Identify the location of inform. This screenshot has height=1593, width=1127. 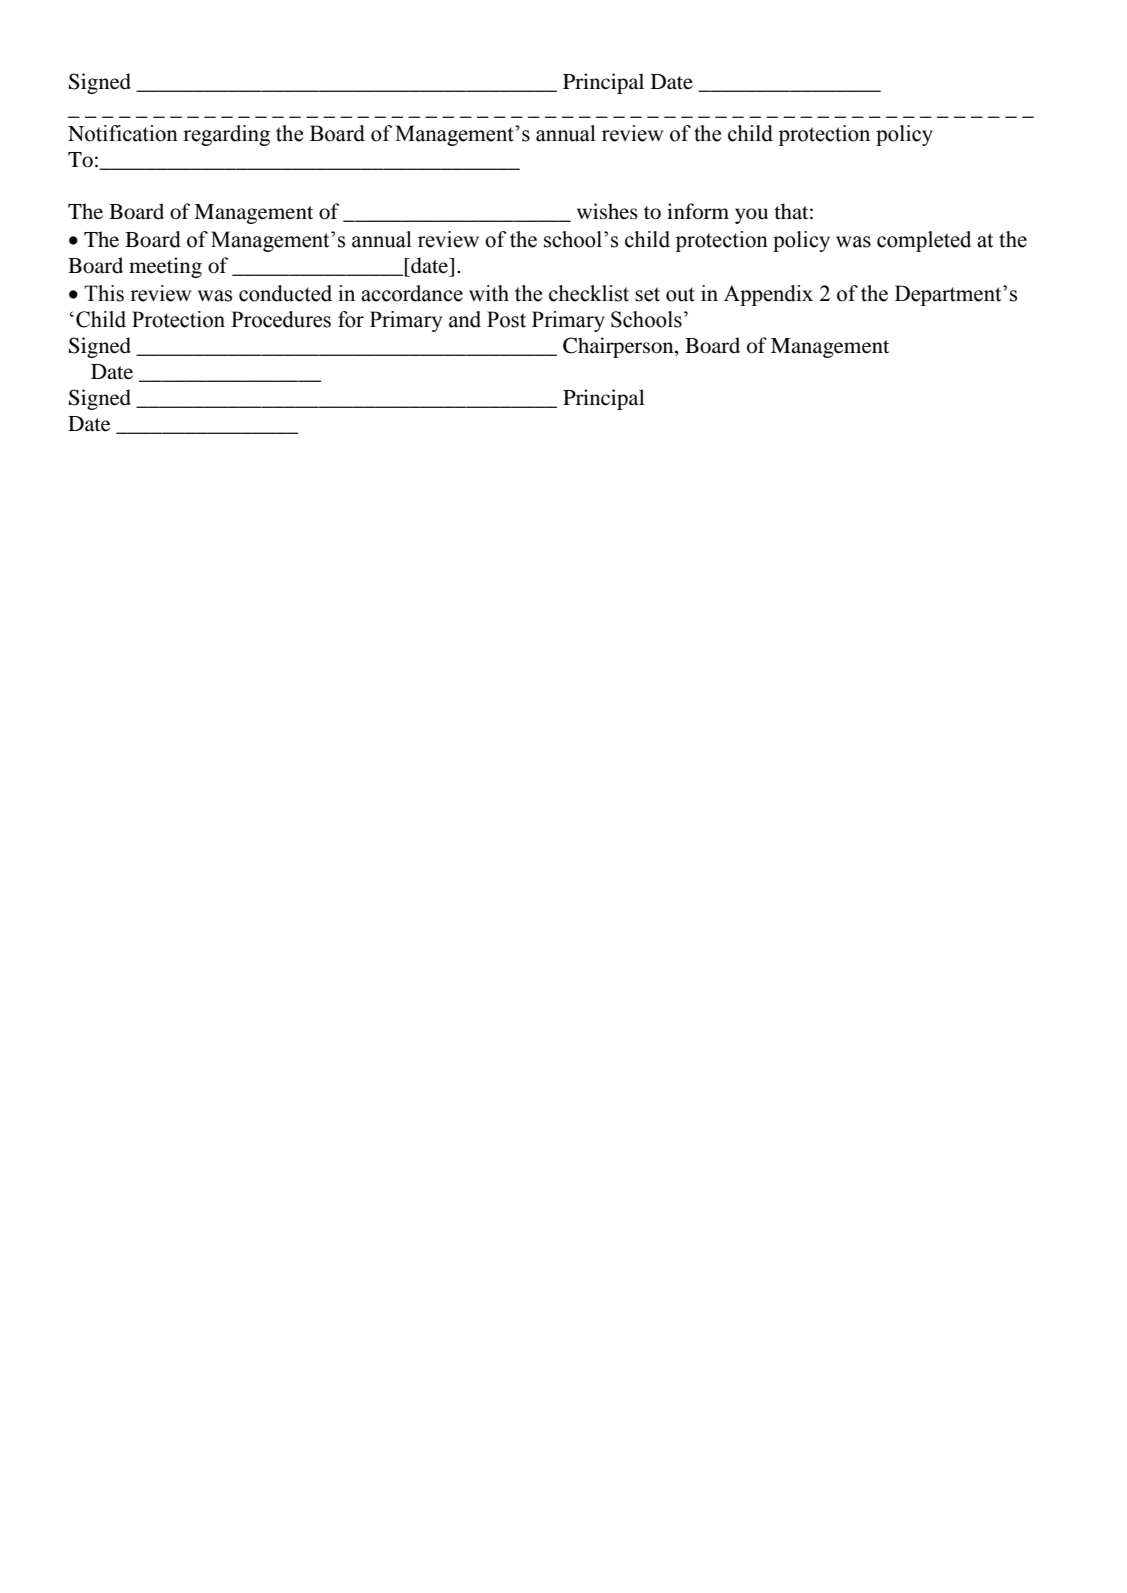
(698, 211).
